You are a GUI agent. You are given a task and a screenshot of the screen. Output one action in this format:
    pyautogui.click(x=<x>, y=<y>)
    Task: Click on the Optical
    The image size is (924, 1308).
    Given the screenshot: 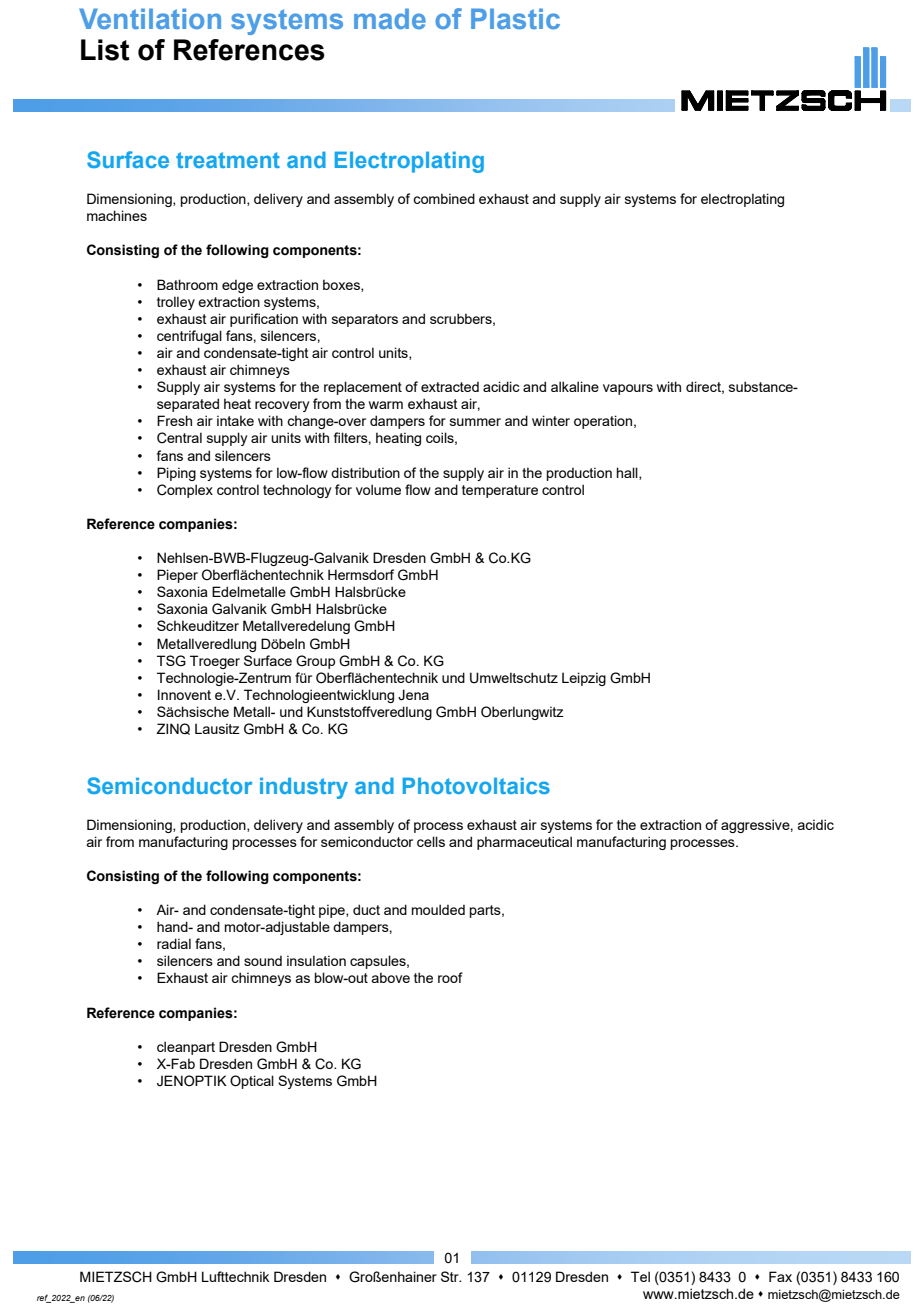 What is the action you would take?
    pyautogui.click(x=252, y=1082)
